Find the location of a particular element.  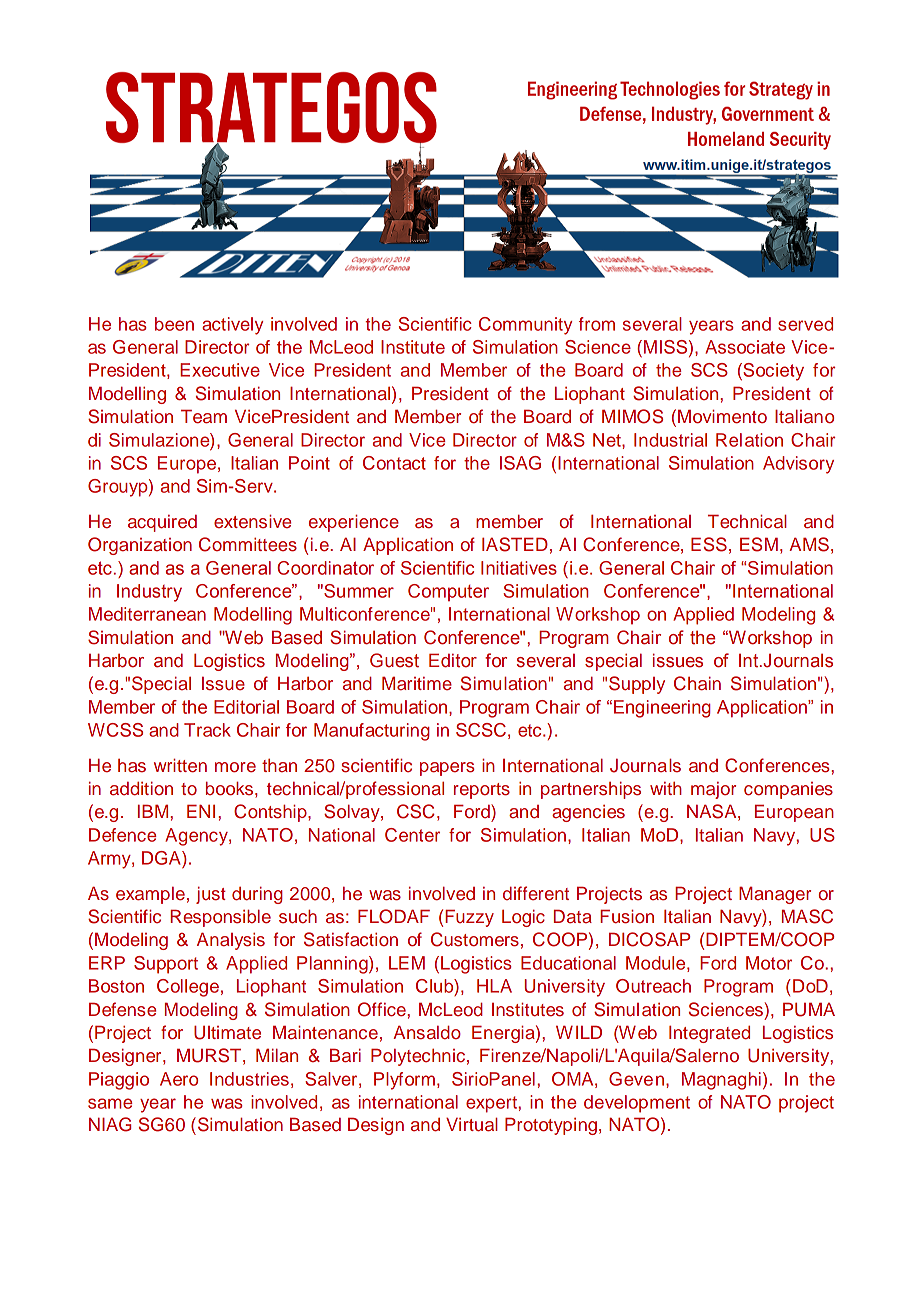

Industry is located at coordinates (149, 593).
